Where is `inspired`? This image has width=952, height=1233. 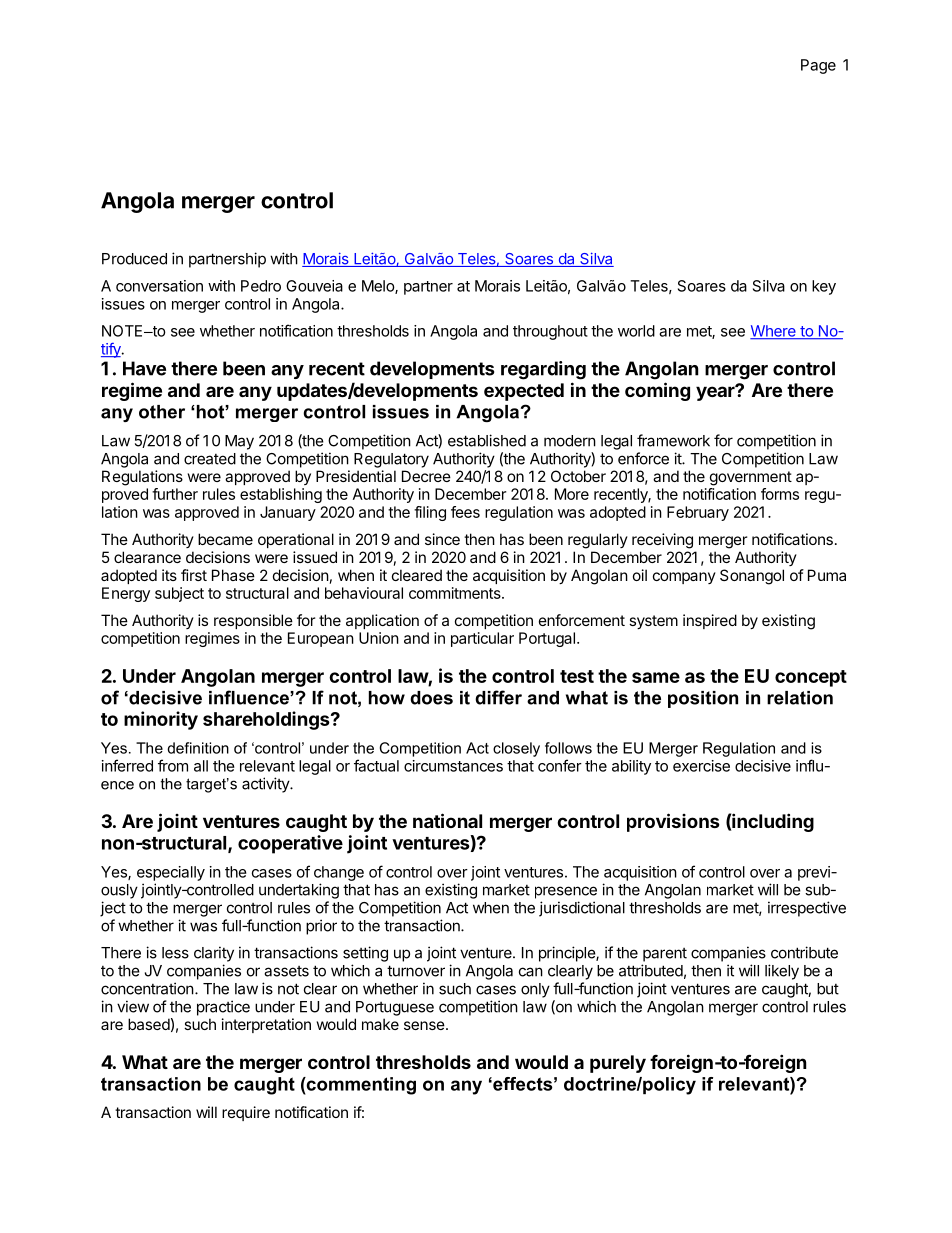 inspired is located at coordinates (710, 621).
